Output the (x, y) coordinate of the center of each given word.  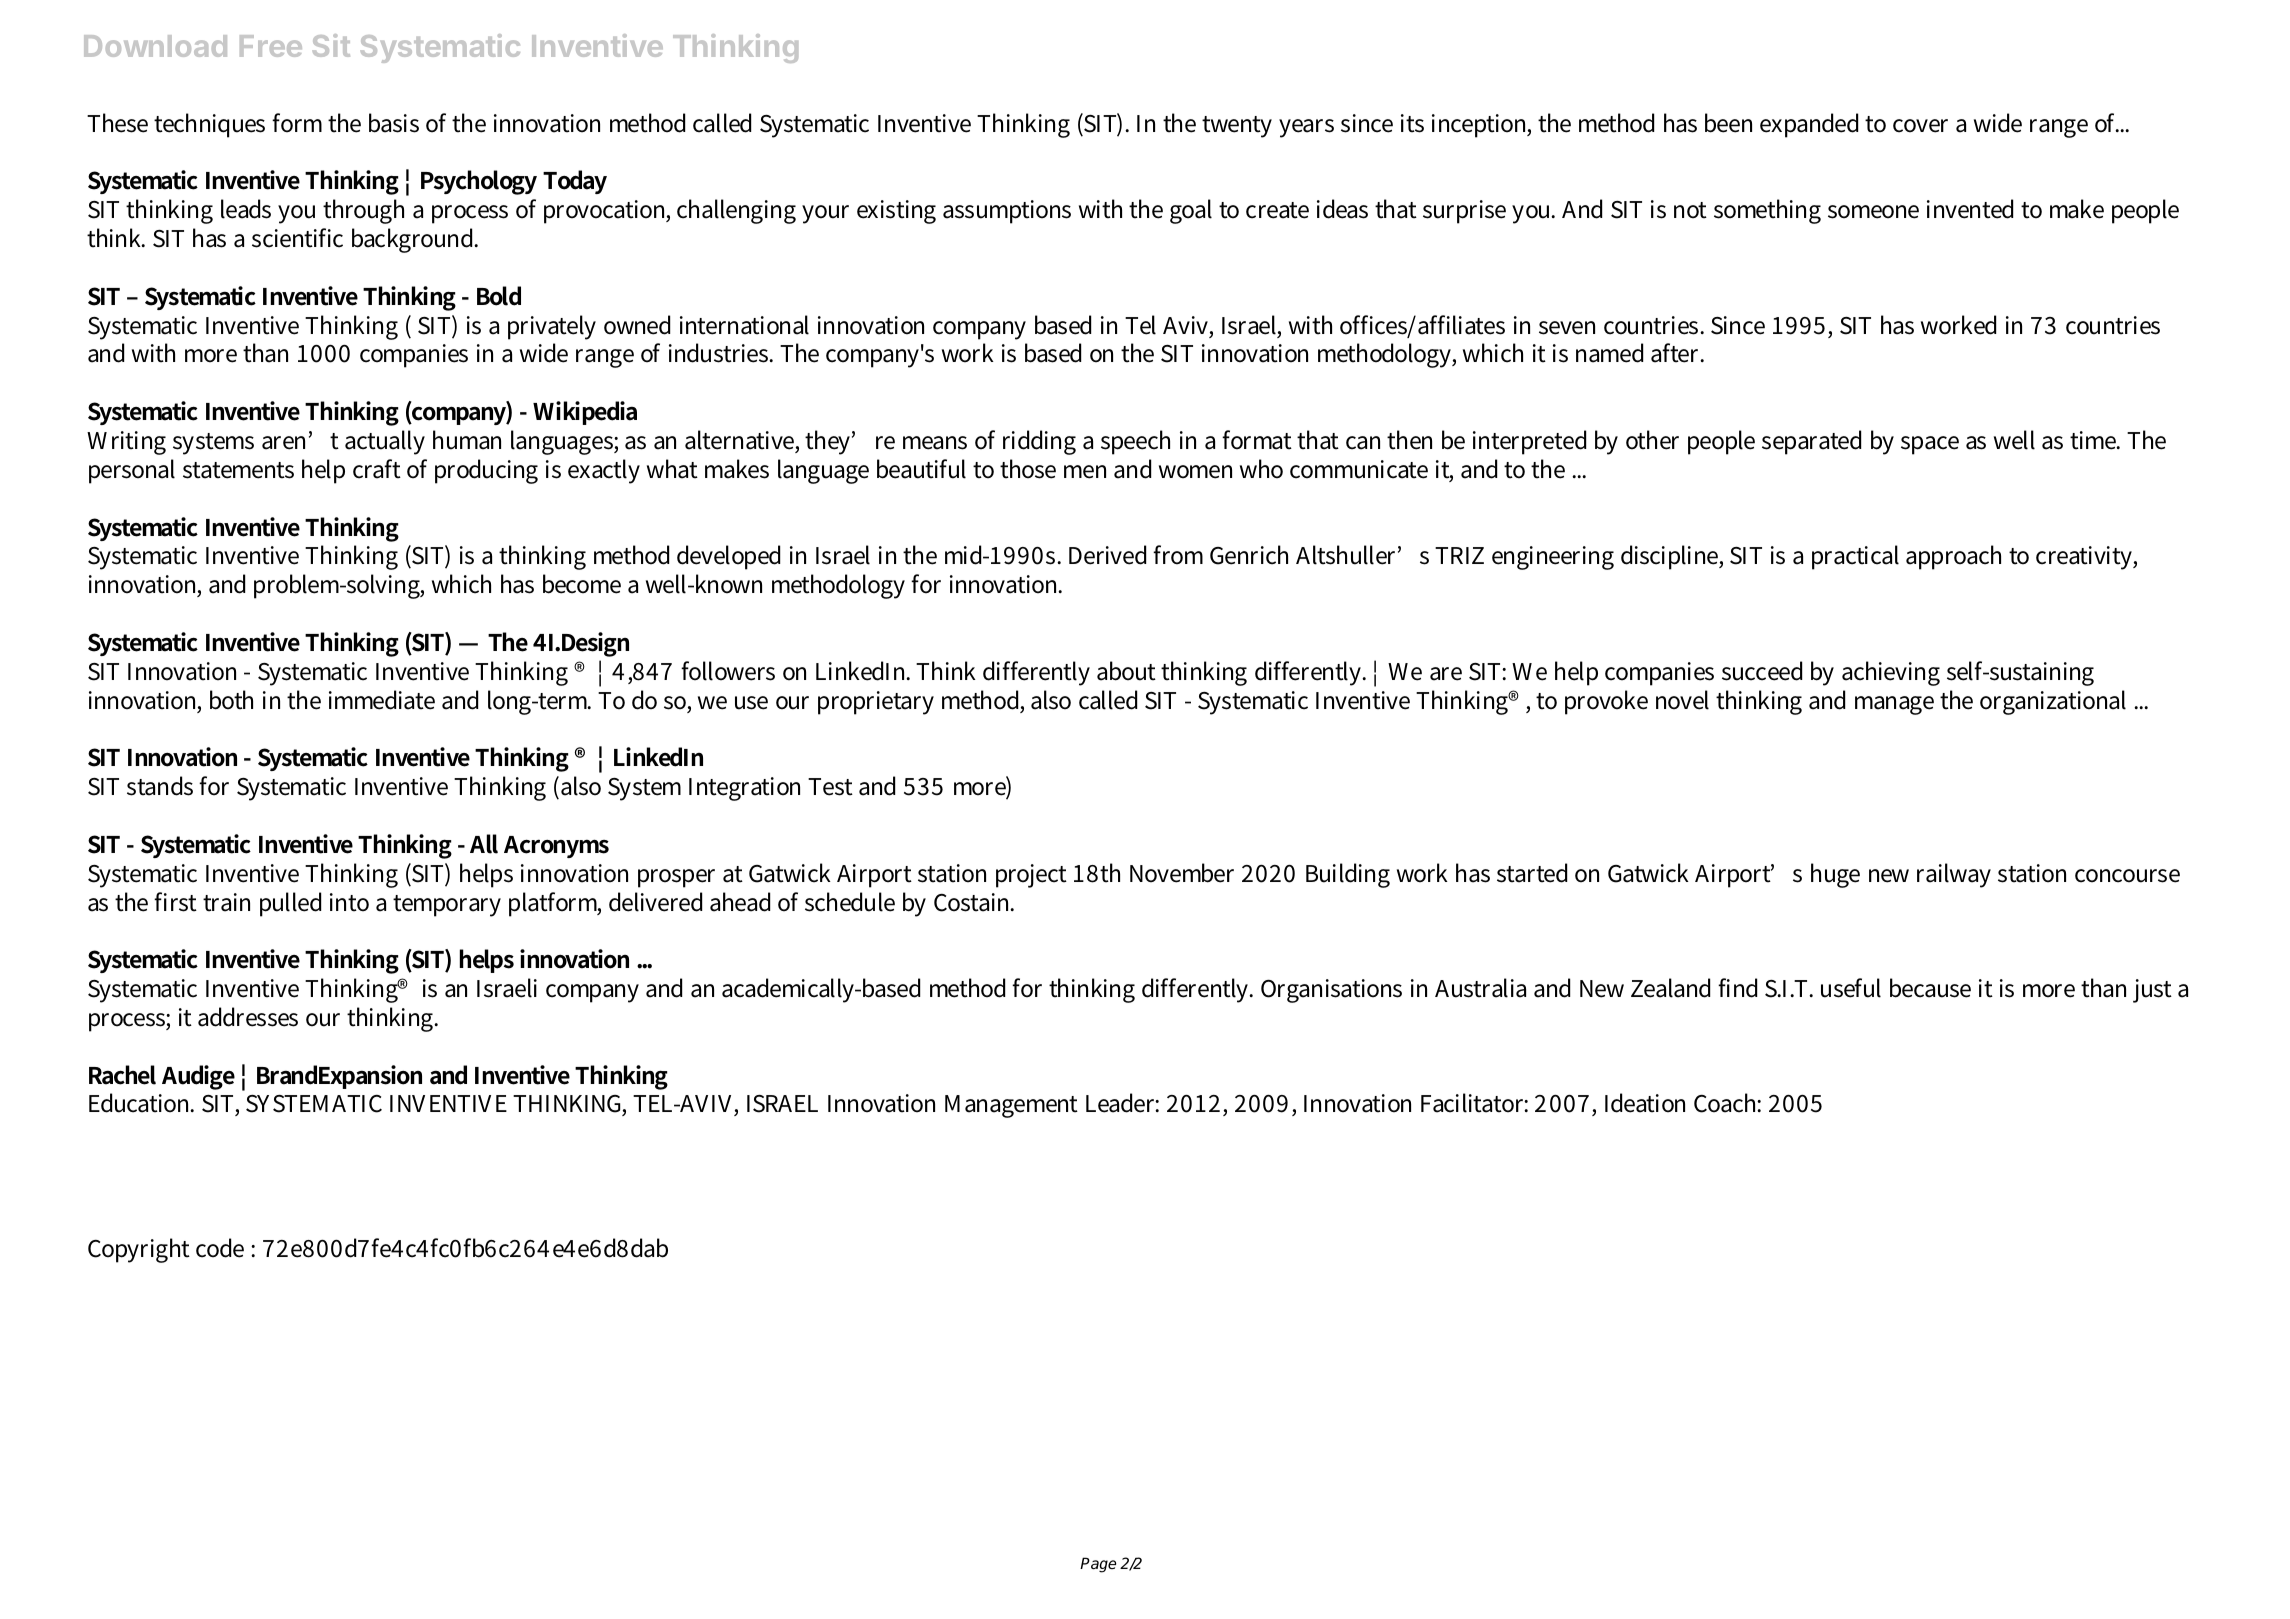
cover (1920, 126)
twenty (1237, 127)
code (220, 1248)
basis (394, 123)
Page (1098, 1565)
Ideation (1645, 1103)
